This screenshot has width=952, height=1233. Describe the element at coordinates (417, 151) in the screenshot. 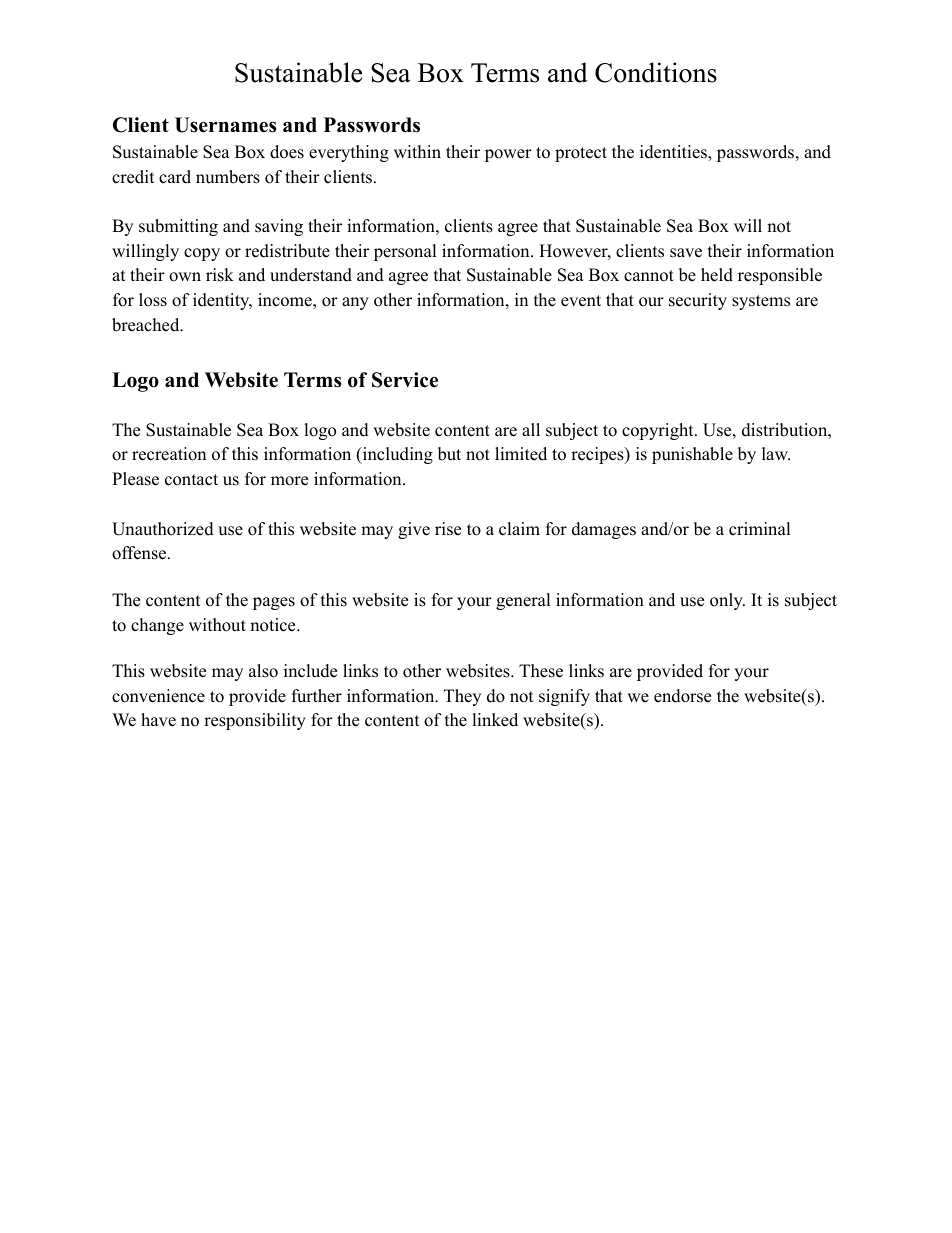

I see `within` at that location.
